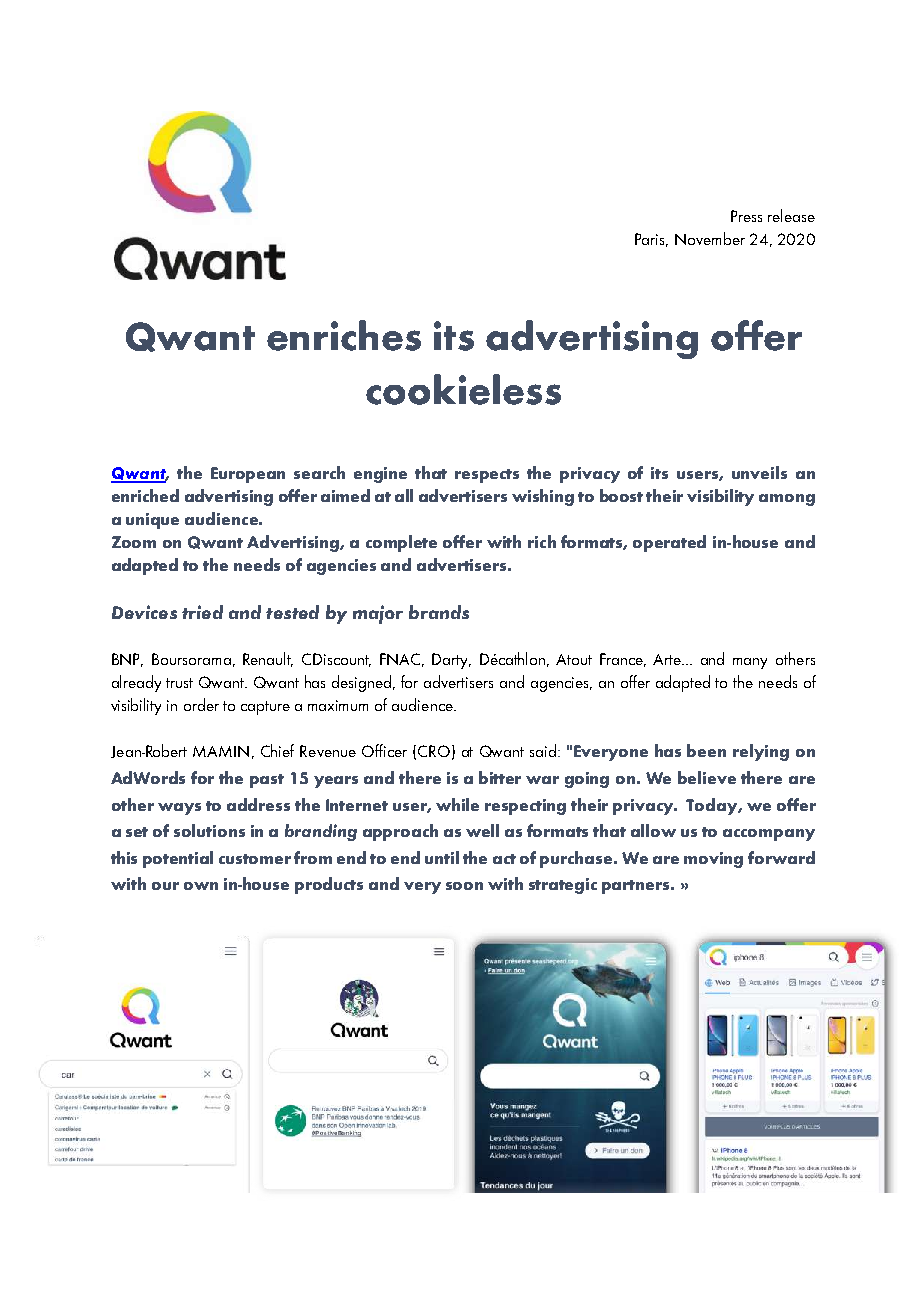  Describe the element at coordinates (706, 750) in the screenshot. I see `been` at that location.
